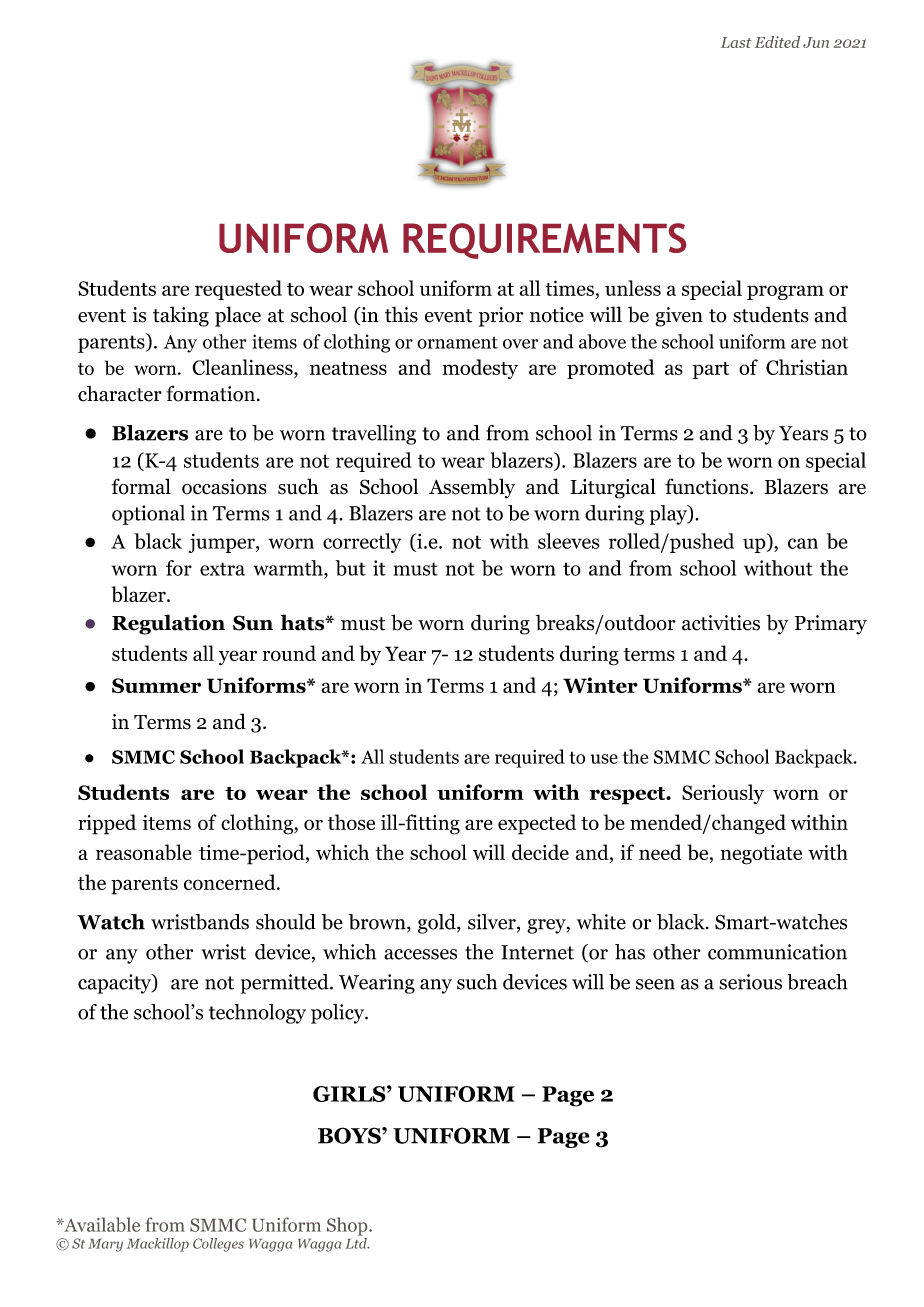  I want to click on Regulation, so click(168, 624).
